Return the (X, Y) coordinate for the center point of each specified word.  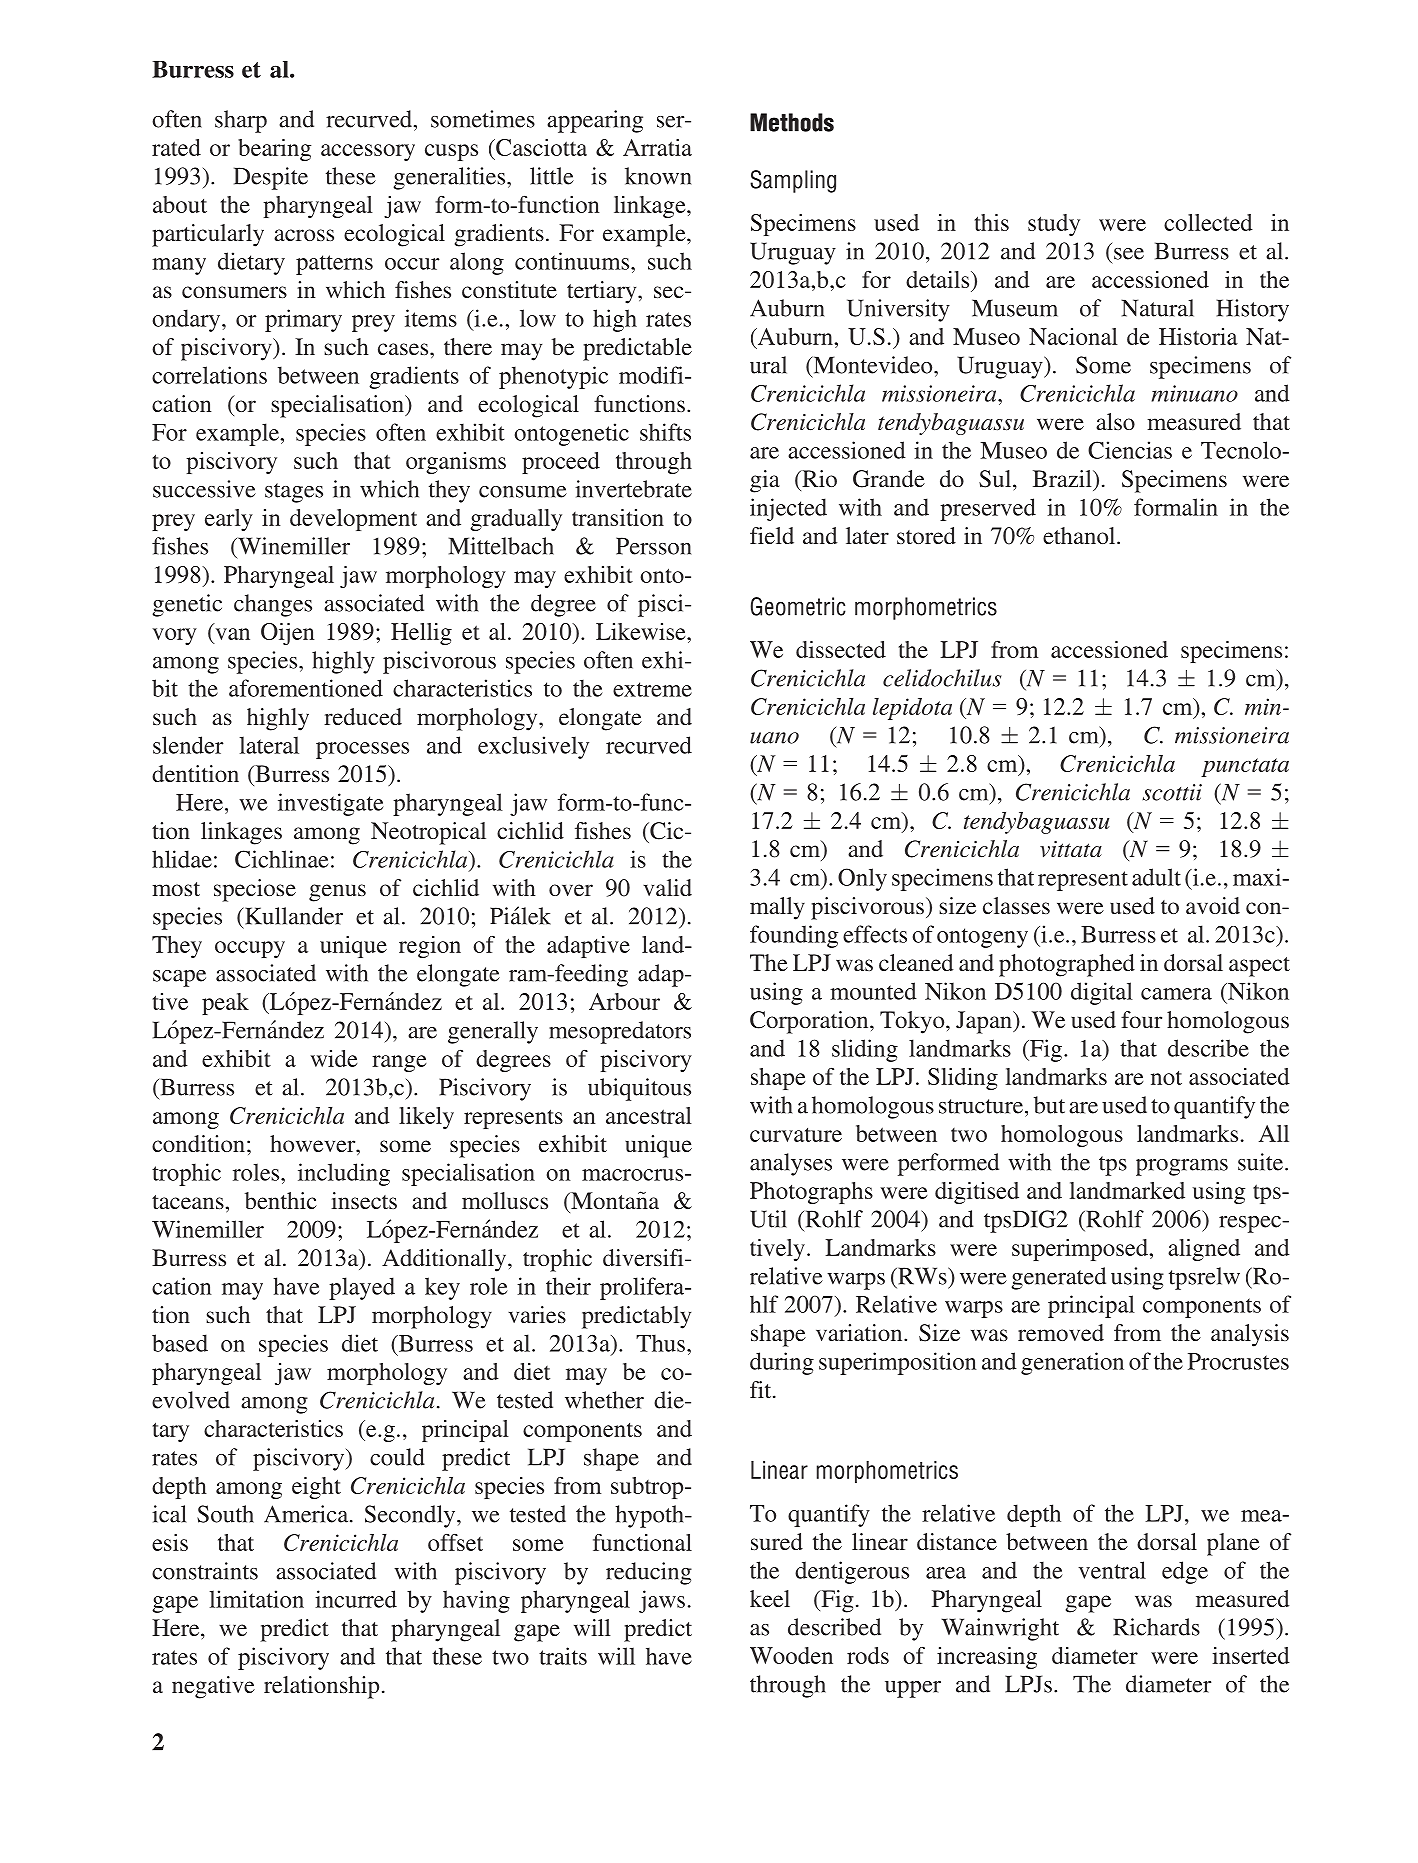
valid (667, 887)
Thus (660, 1343)
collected (1208, 222)
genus (337, 893)
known (658, 176)
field (772, 535)
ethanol (1080, 535)
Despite (271, 178)
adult (1156, 877)
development (353, 520)
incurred (356, 1599)
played (362, 1288)
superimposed (1081, 1250)
